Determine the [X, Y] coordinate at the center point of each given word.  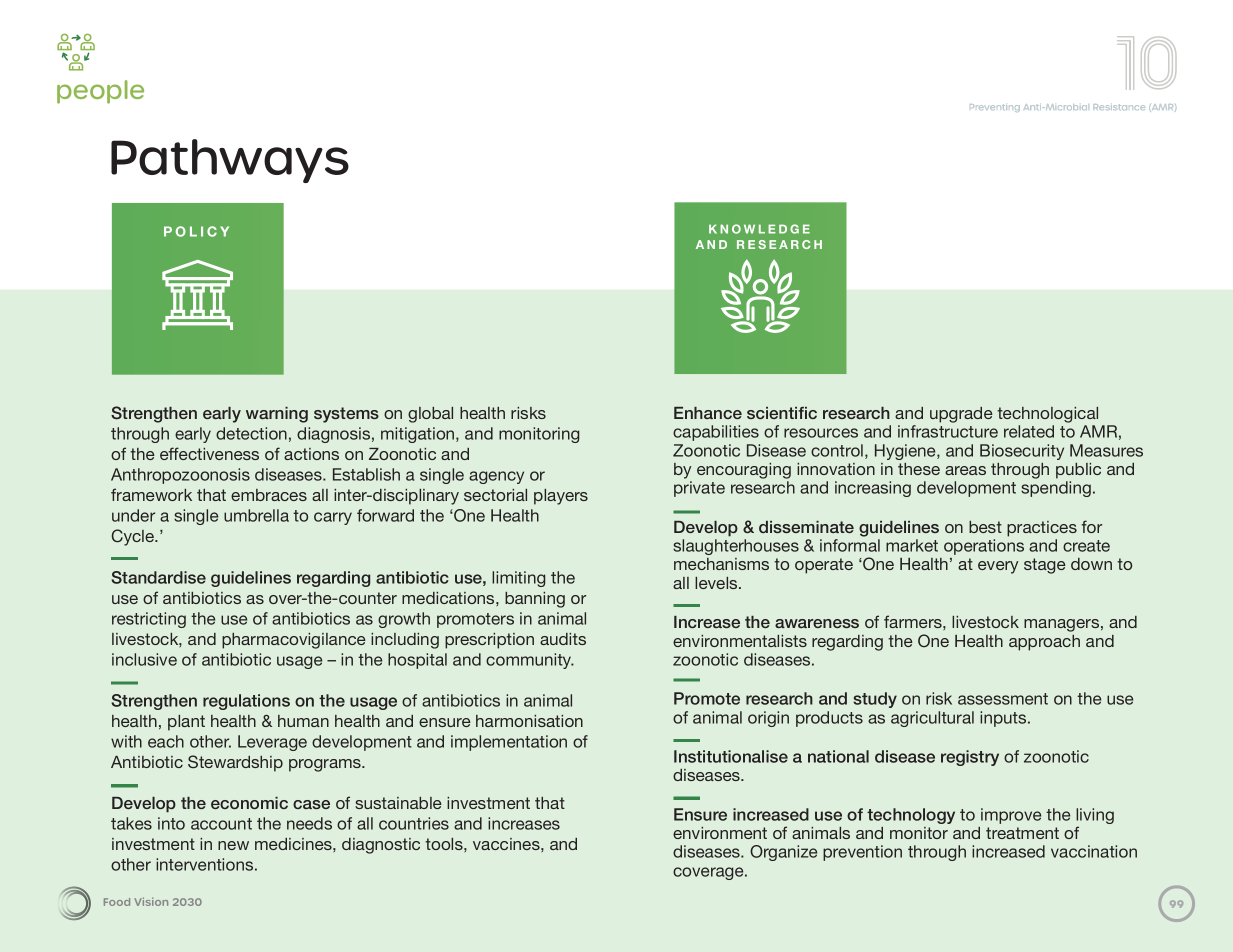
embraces [269, 495]
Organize [783, 853]
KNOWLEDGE [759, 229]
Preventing [995, 108]
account [221, 824]
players [561, 497]
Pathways [230, 161]
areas [965, 470]
